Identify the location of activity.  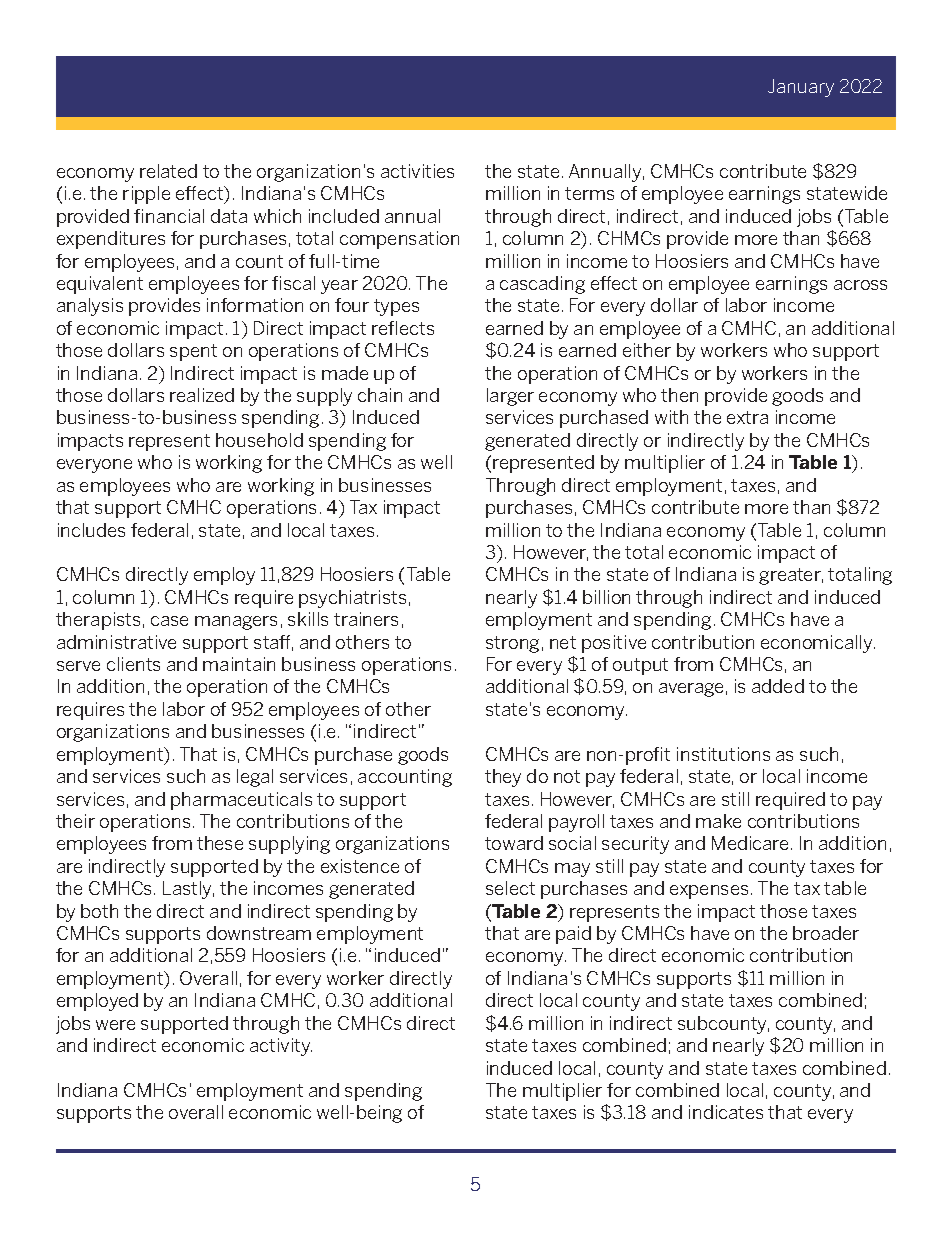
(281, 1047).
